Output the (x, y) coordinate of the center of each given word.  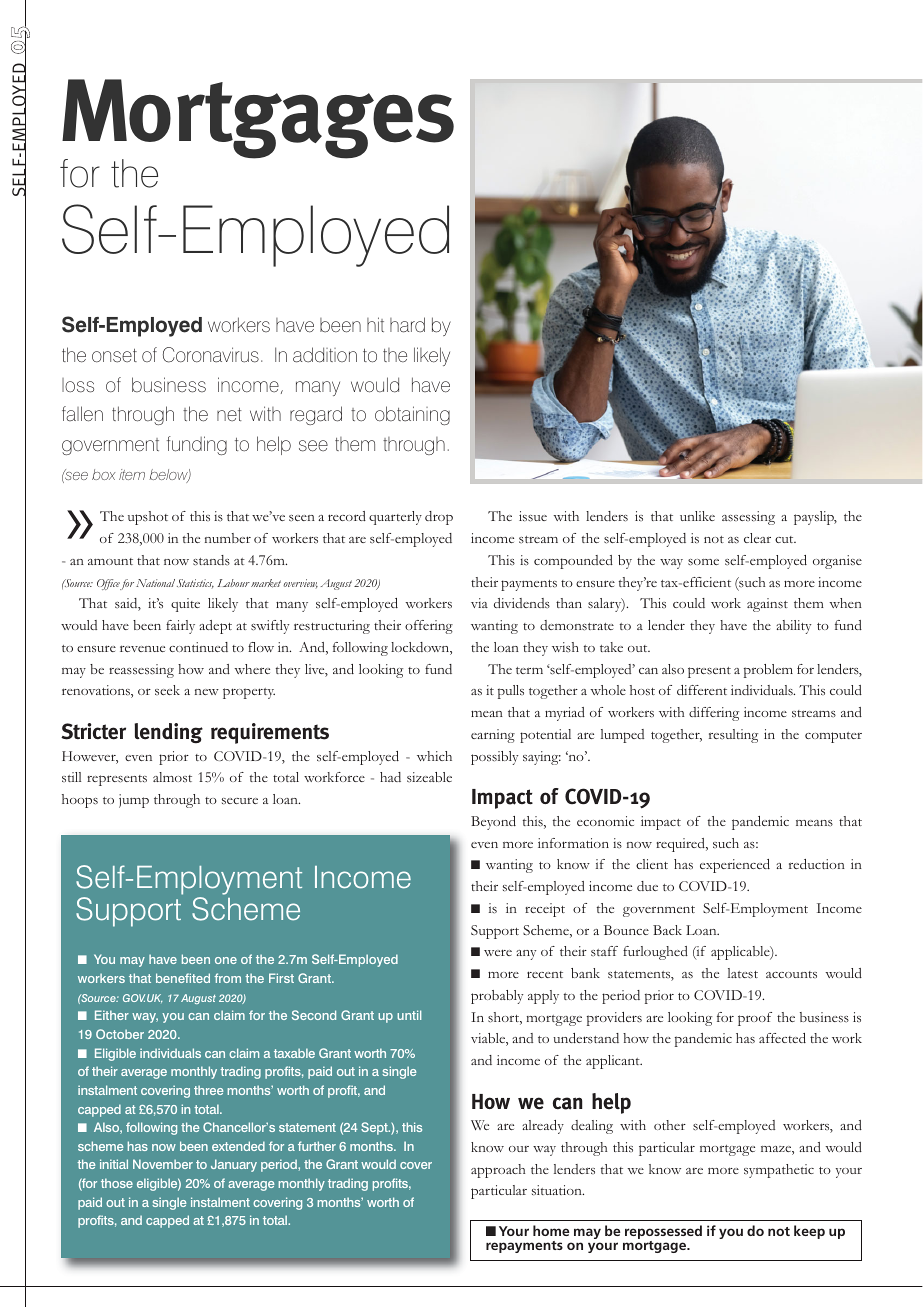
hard (407, 325)
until (409, 1015)
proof (755, 1019)
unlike (697, 516)
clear (757, 538)
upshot (148, 518)
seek (167, 690)
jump (134, 801)
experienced (735, 866)
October (120, 1034)
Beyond (493, 823)
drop (439, 518)
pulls (511, 692)
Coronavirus (211, 355)
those (117, 1183)
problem (768, 671)
